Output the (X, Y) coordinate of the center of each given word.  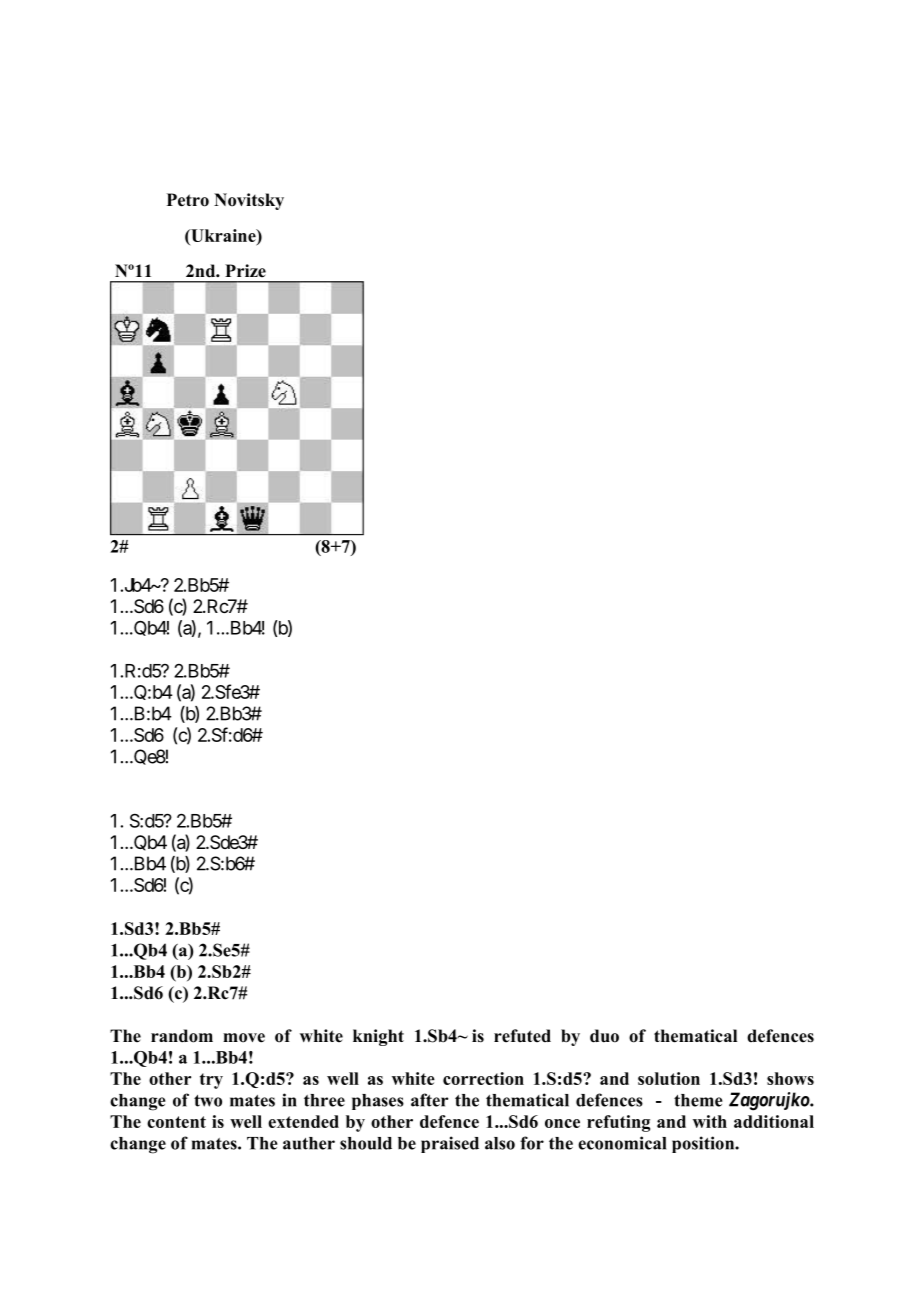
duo (604, 1036)
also (500, 1143)
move (244, 1038)
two (208, 1101)
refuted (522, 1036)
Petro (188, 200)
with (710, 1121)
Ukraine (223, 235)
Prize (245, 271)
